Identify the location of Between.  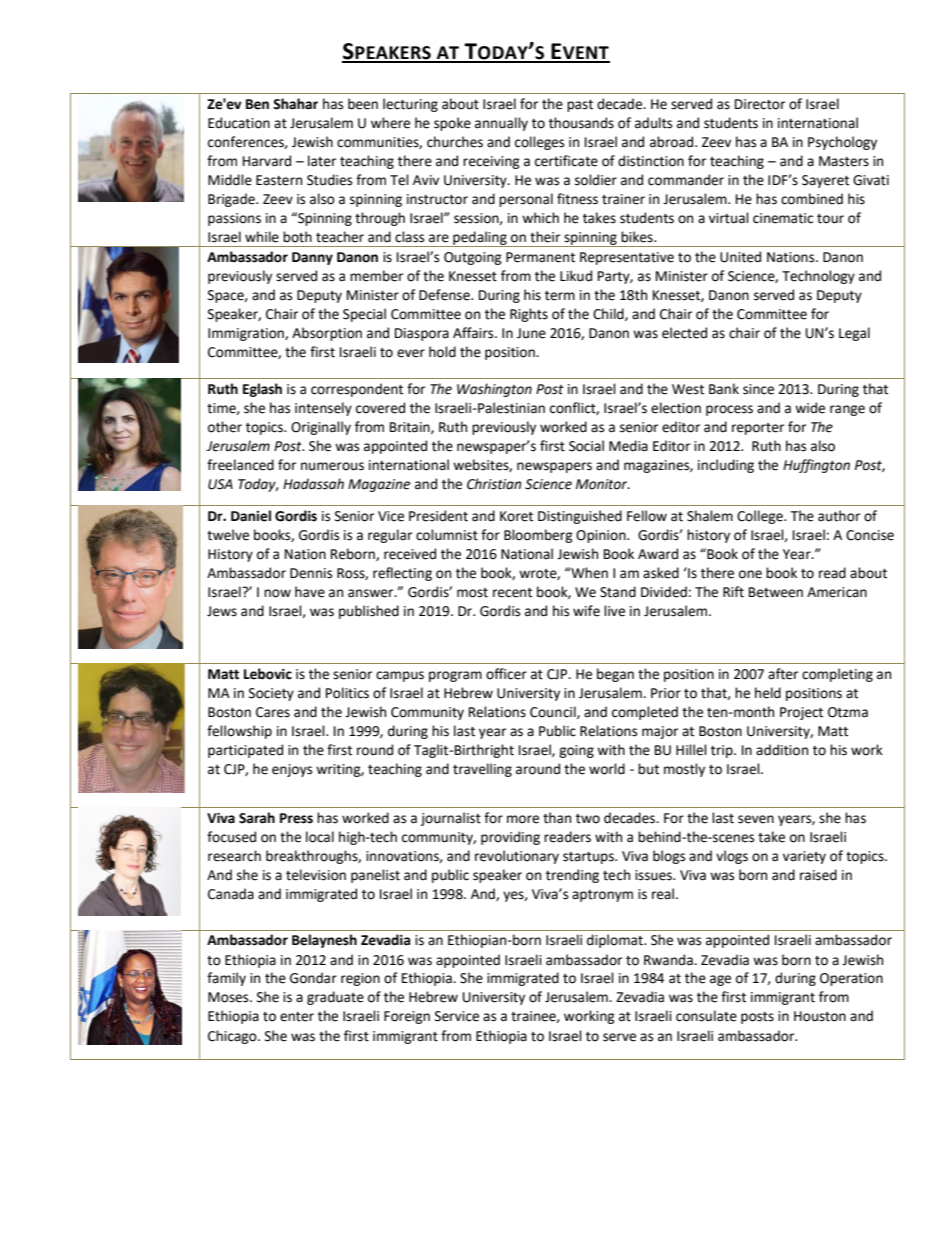
(776, 592).
